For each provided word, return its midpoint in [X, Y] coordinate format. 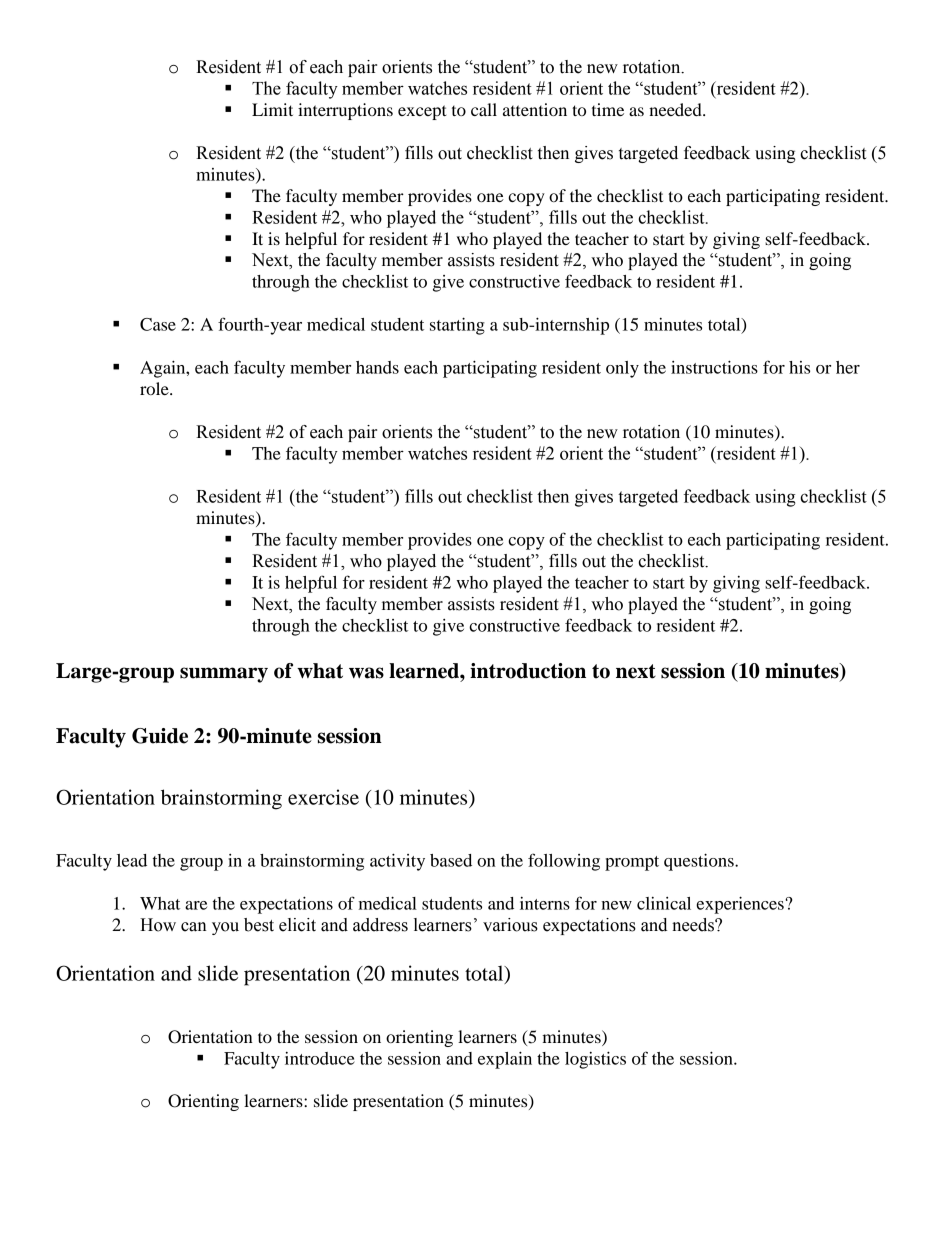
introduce [320, 1058]
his [799, 367]
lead [132, 860]
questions [700, 862]
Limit [272, 109]
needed [676, 109]
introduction [528, 671]
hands [377, 367]
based [451, 860]
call [484, 109]
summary [224, 675]
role [155, 388]
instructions [714, 367]
